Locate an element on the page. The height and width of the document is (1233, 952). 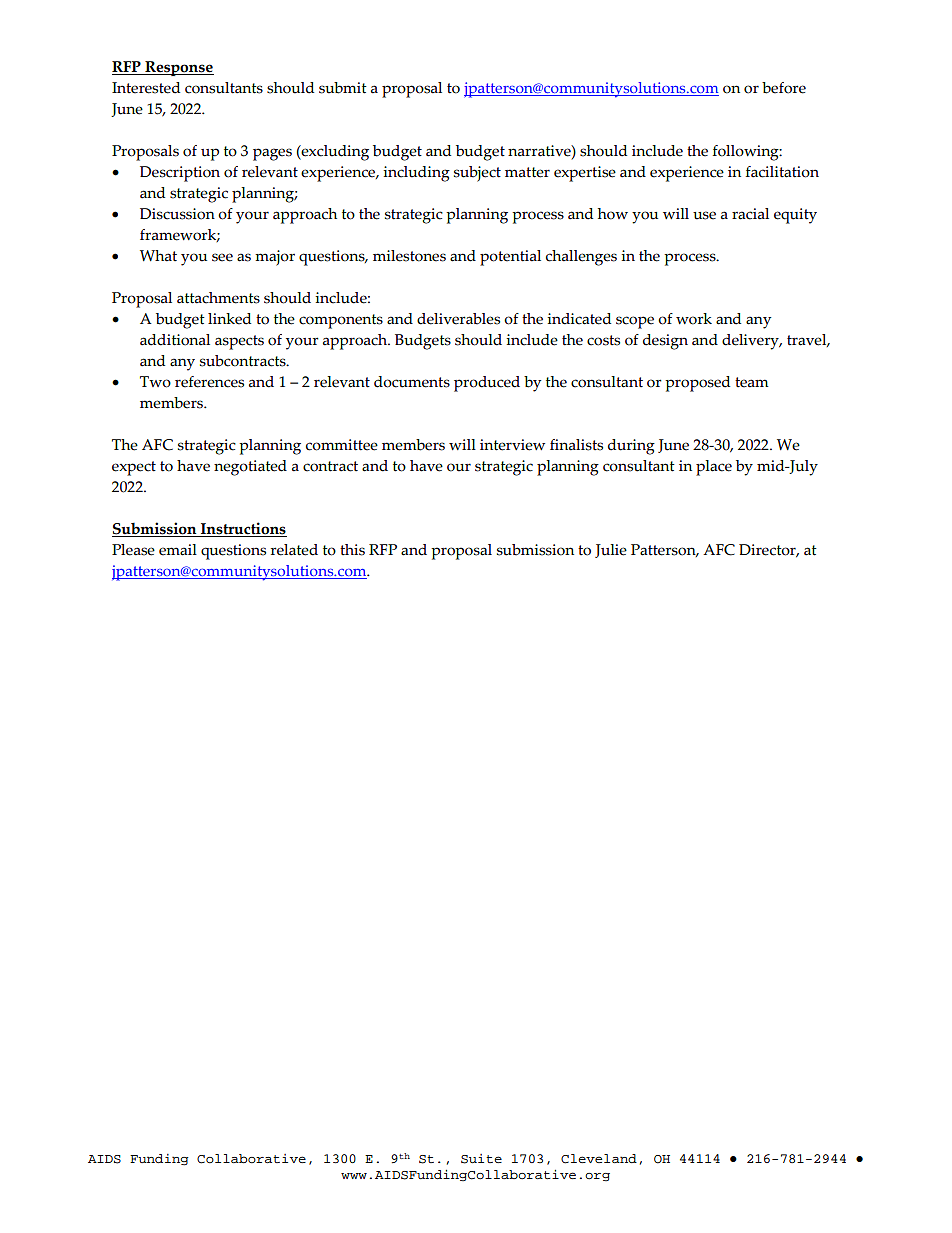
subject is located at coordinates (477, 174).
